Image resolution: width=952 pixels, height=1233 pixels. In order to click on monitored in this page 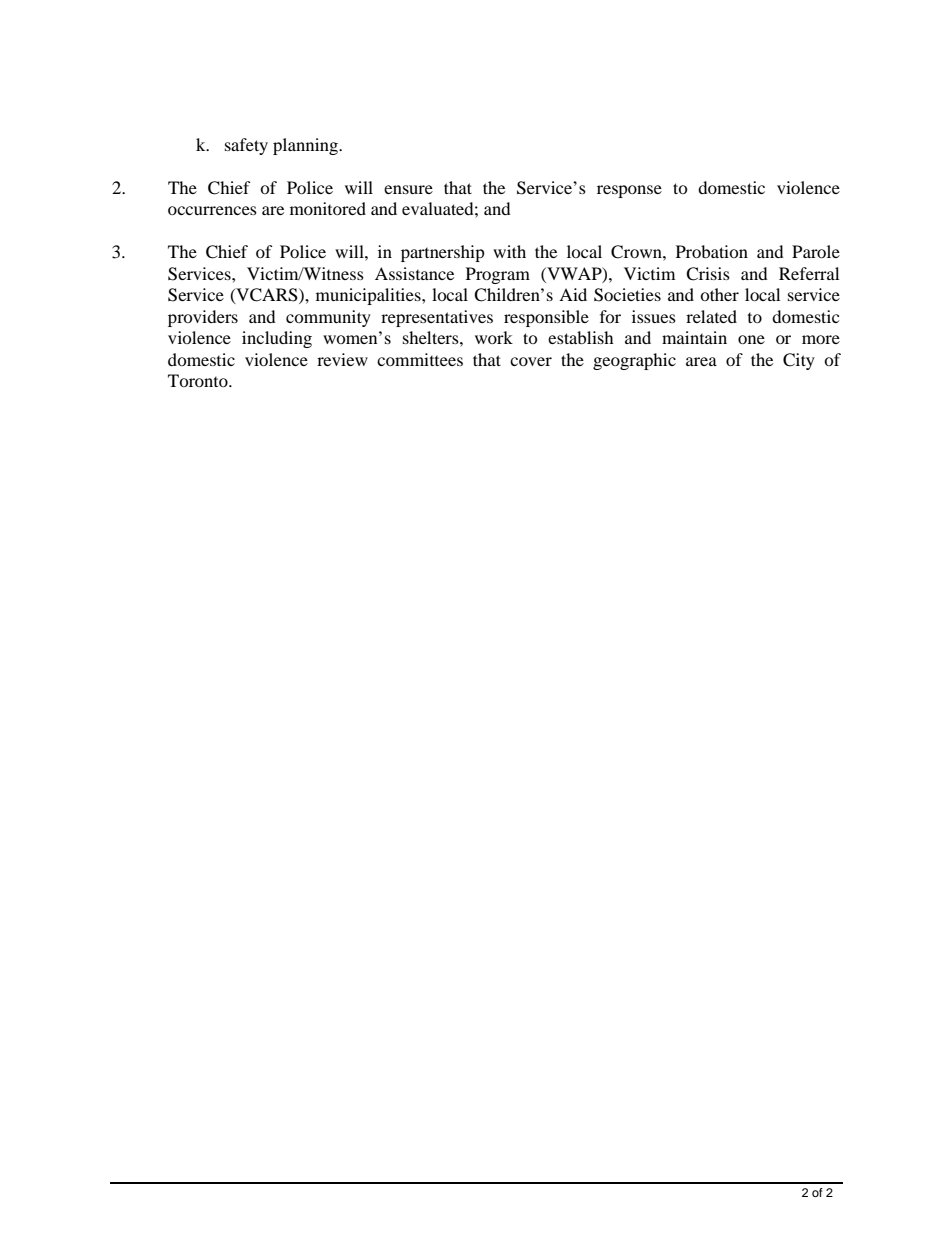, I will do `click(328, 208)`.
